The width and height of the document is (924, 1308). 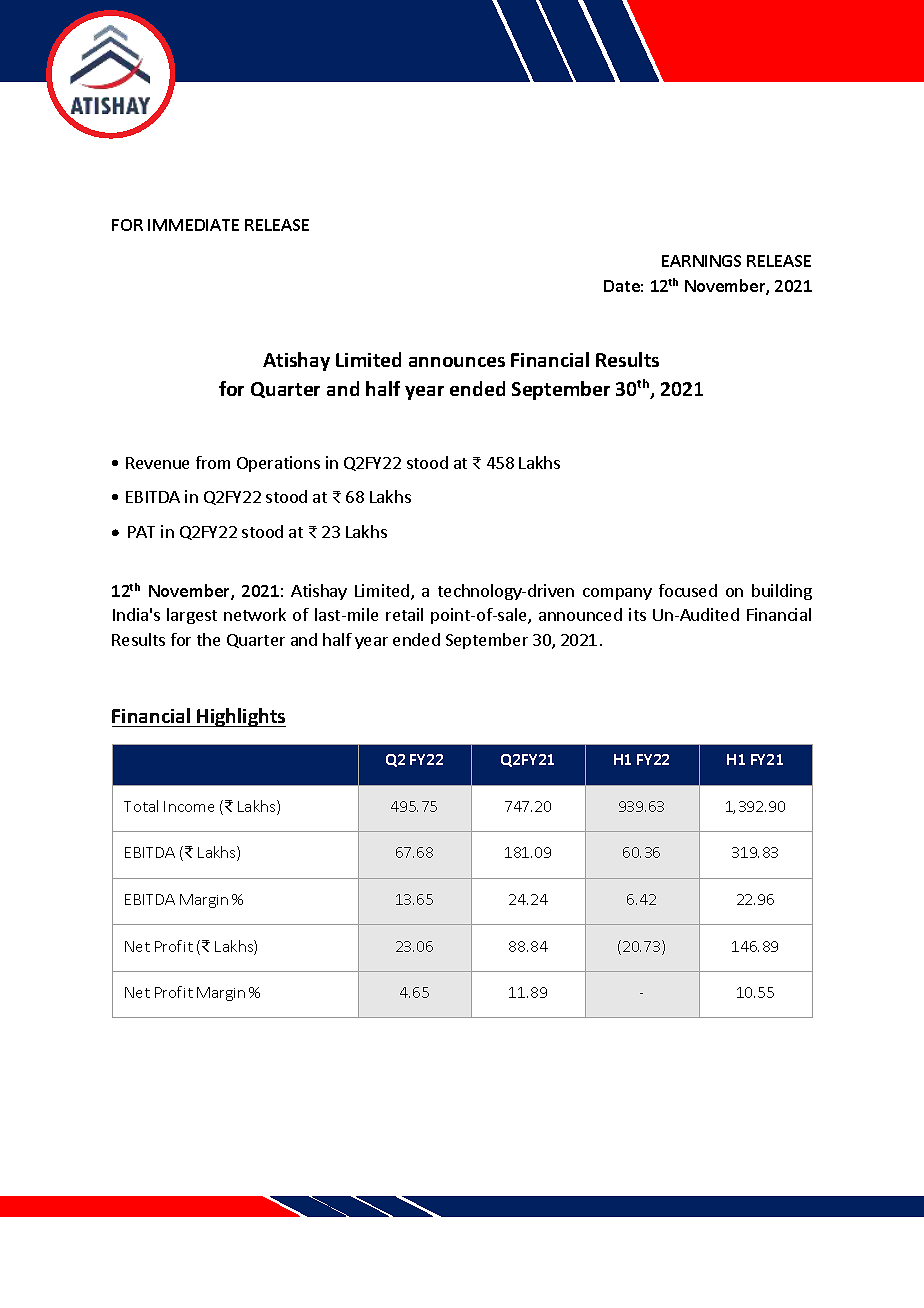 I want to click on Operations, so click(x=278, y=464).
